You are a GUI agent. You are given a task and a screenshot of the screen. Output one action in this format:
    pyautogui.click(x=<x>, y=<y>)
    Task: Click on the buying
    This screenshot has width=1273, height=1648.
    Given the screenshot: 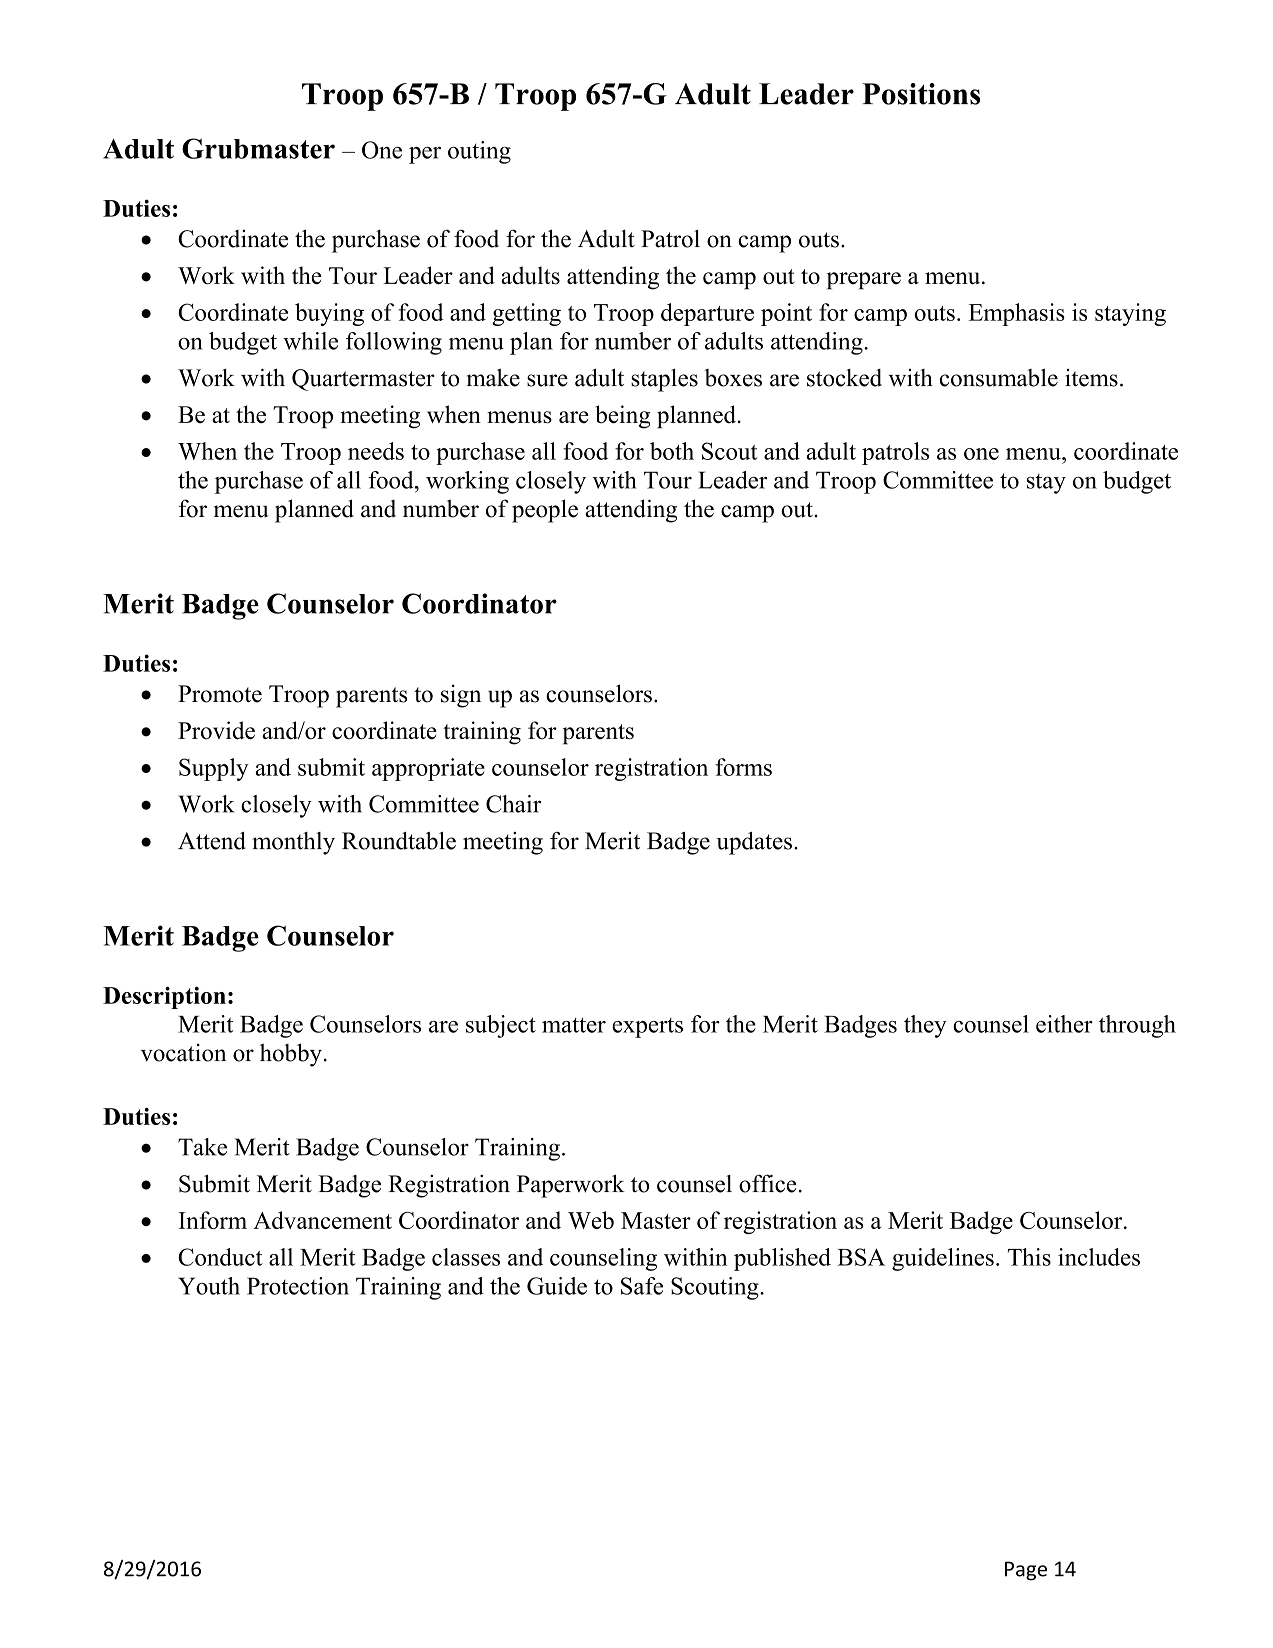 What is the action you would take?
    pyautogui.click(x=329, y=314)
